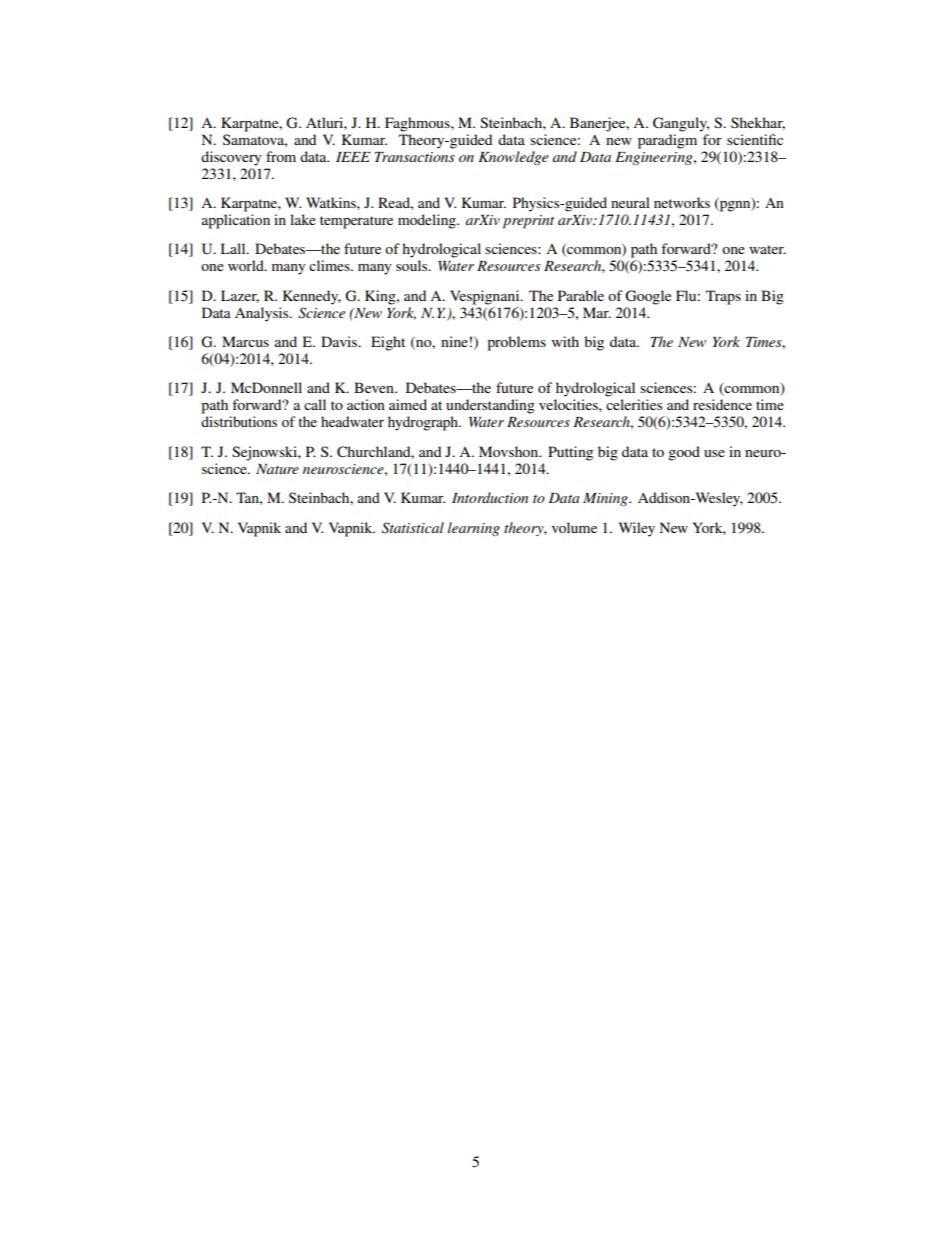 Image resolution: width=952 pixels, height=1233 pixels. Describe the element at coordinates (516, 343) in the screenshot. I see `problems` at that location.
